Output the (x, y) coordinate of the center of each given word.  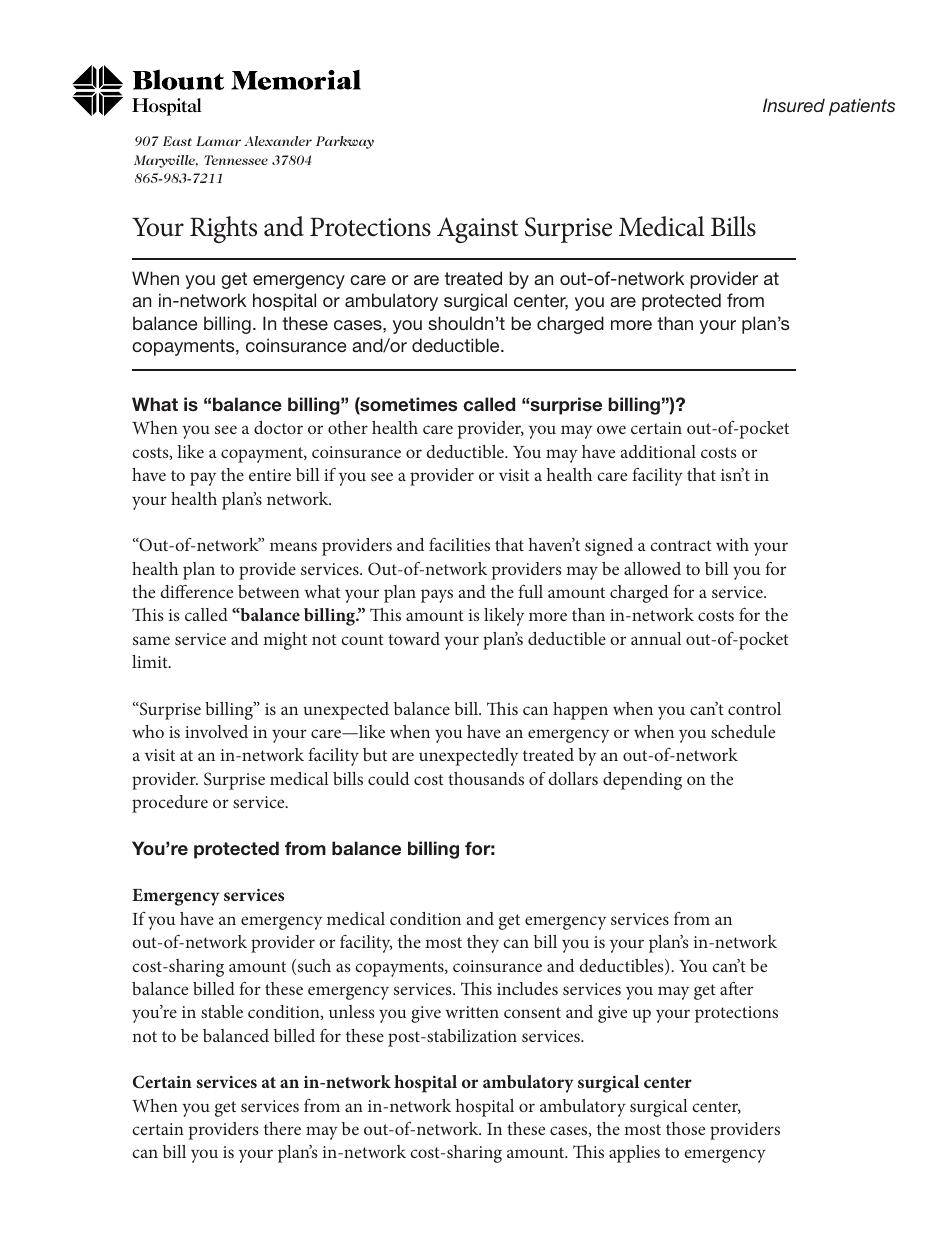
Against (477, 230)
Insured (794, 105)
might (285, 641)
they (483, 944)
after (736, 988)
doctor (278, 427)
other (348, 427)
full (530, 591)
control (754, 708)
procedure (170, 804)
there (282, 1128)
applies (634, 1154)
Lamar (218, 141)
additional (658, 451)
